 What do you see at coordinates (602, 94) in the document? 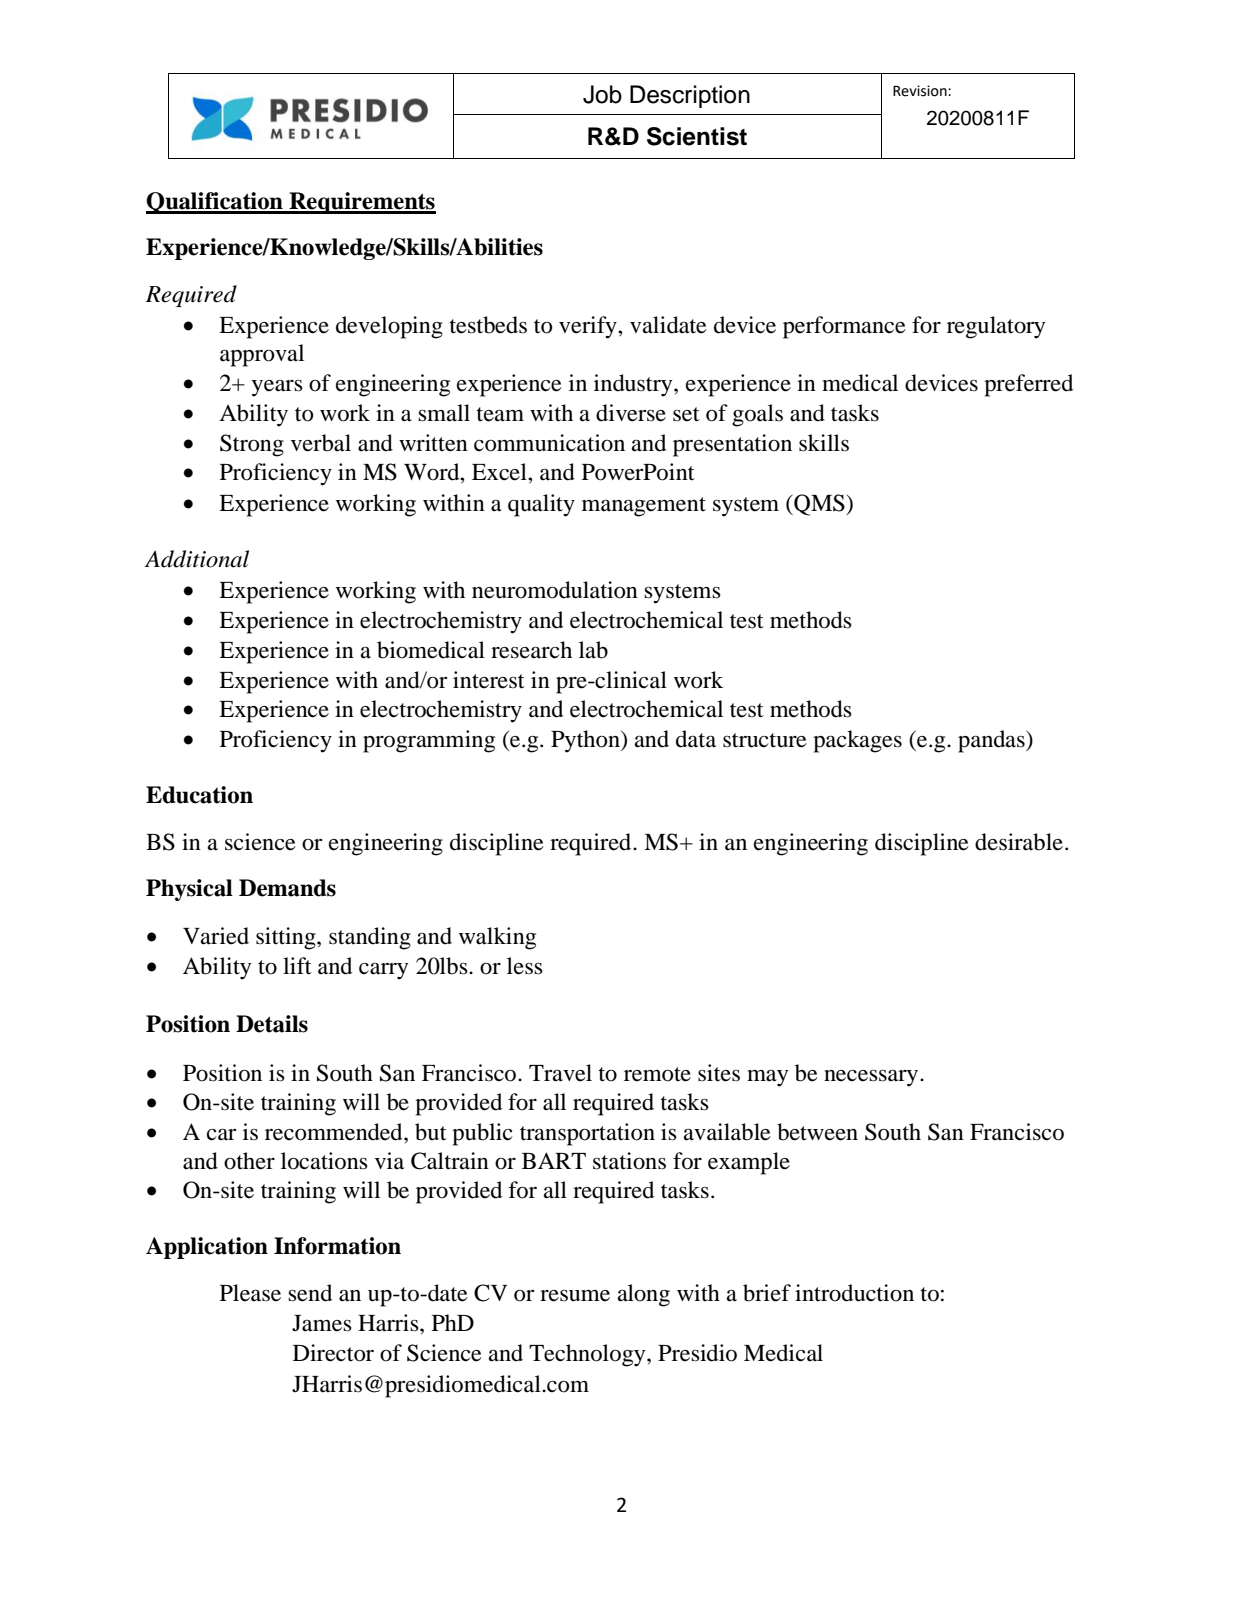
I see `Job` at bounding box center [602, 94].
